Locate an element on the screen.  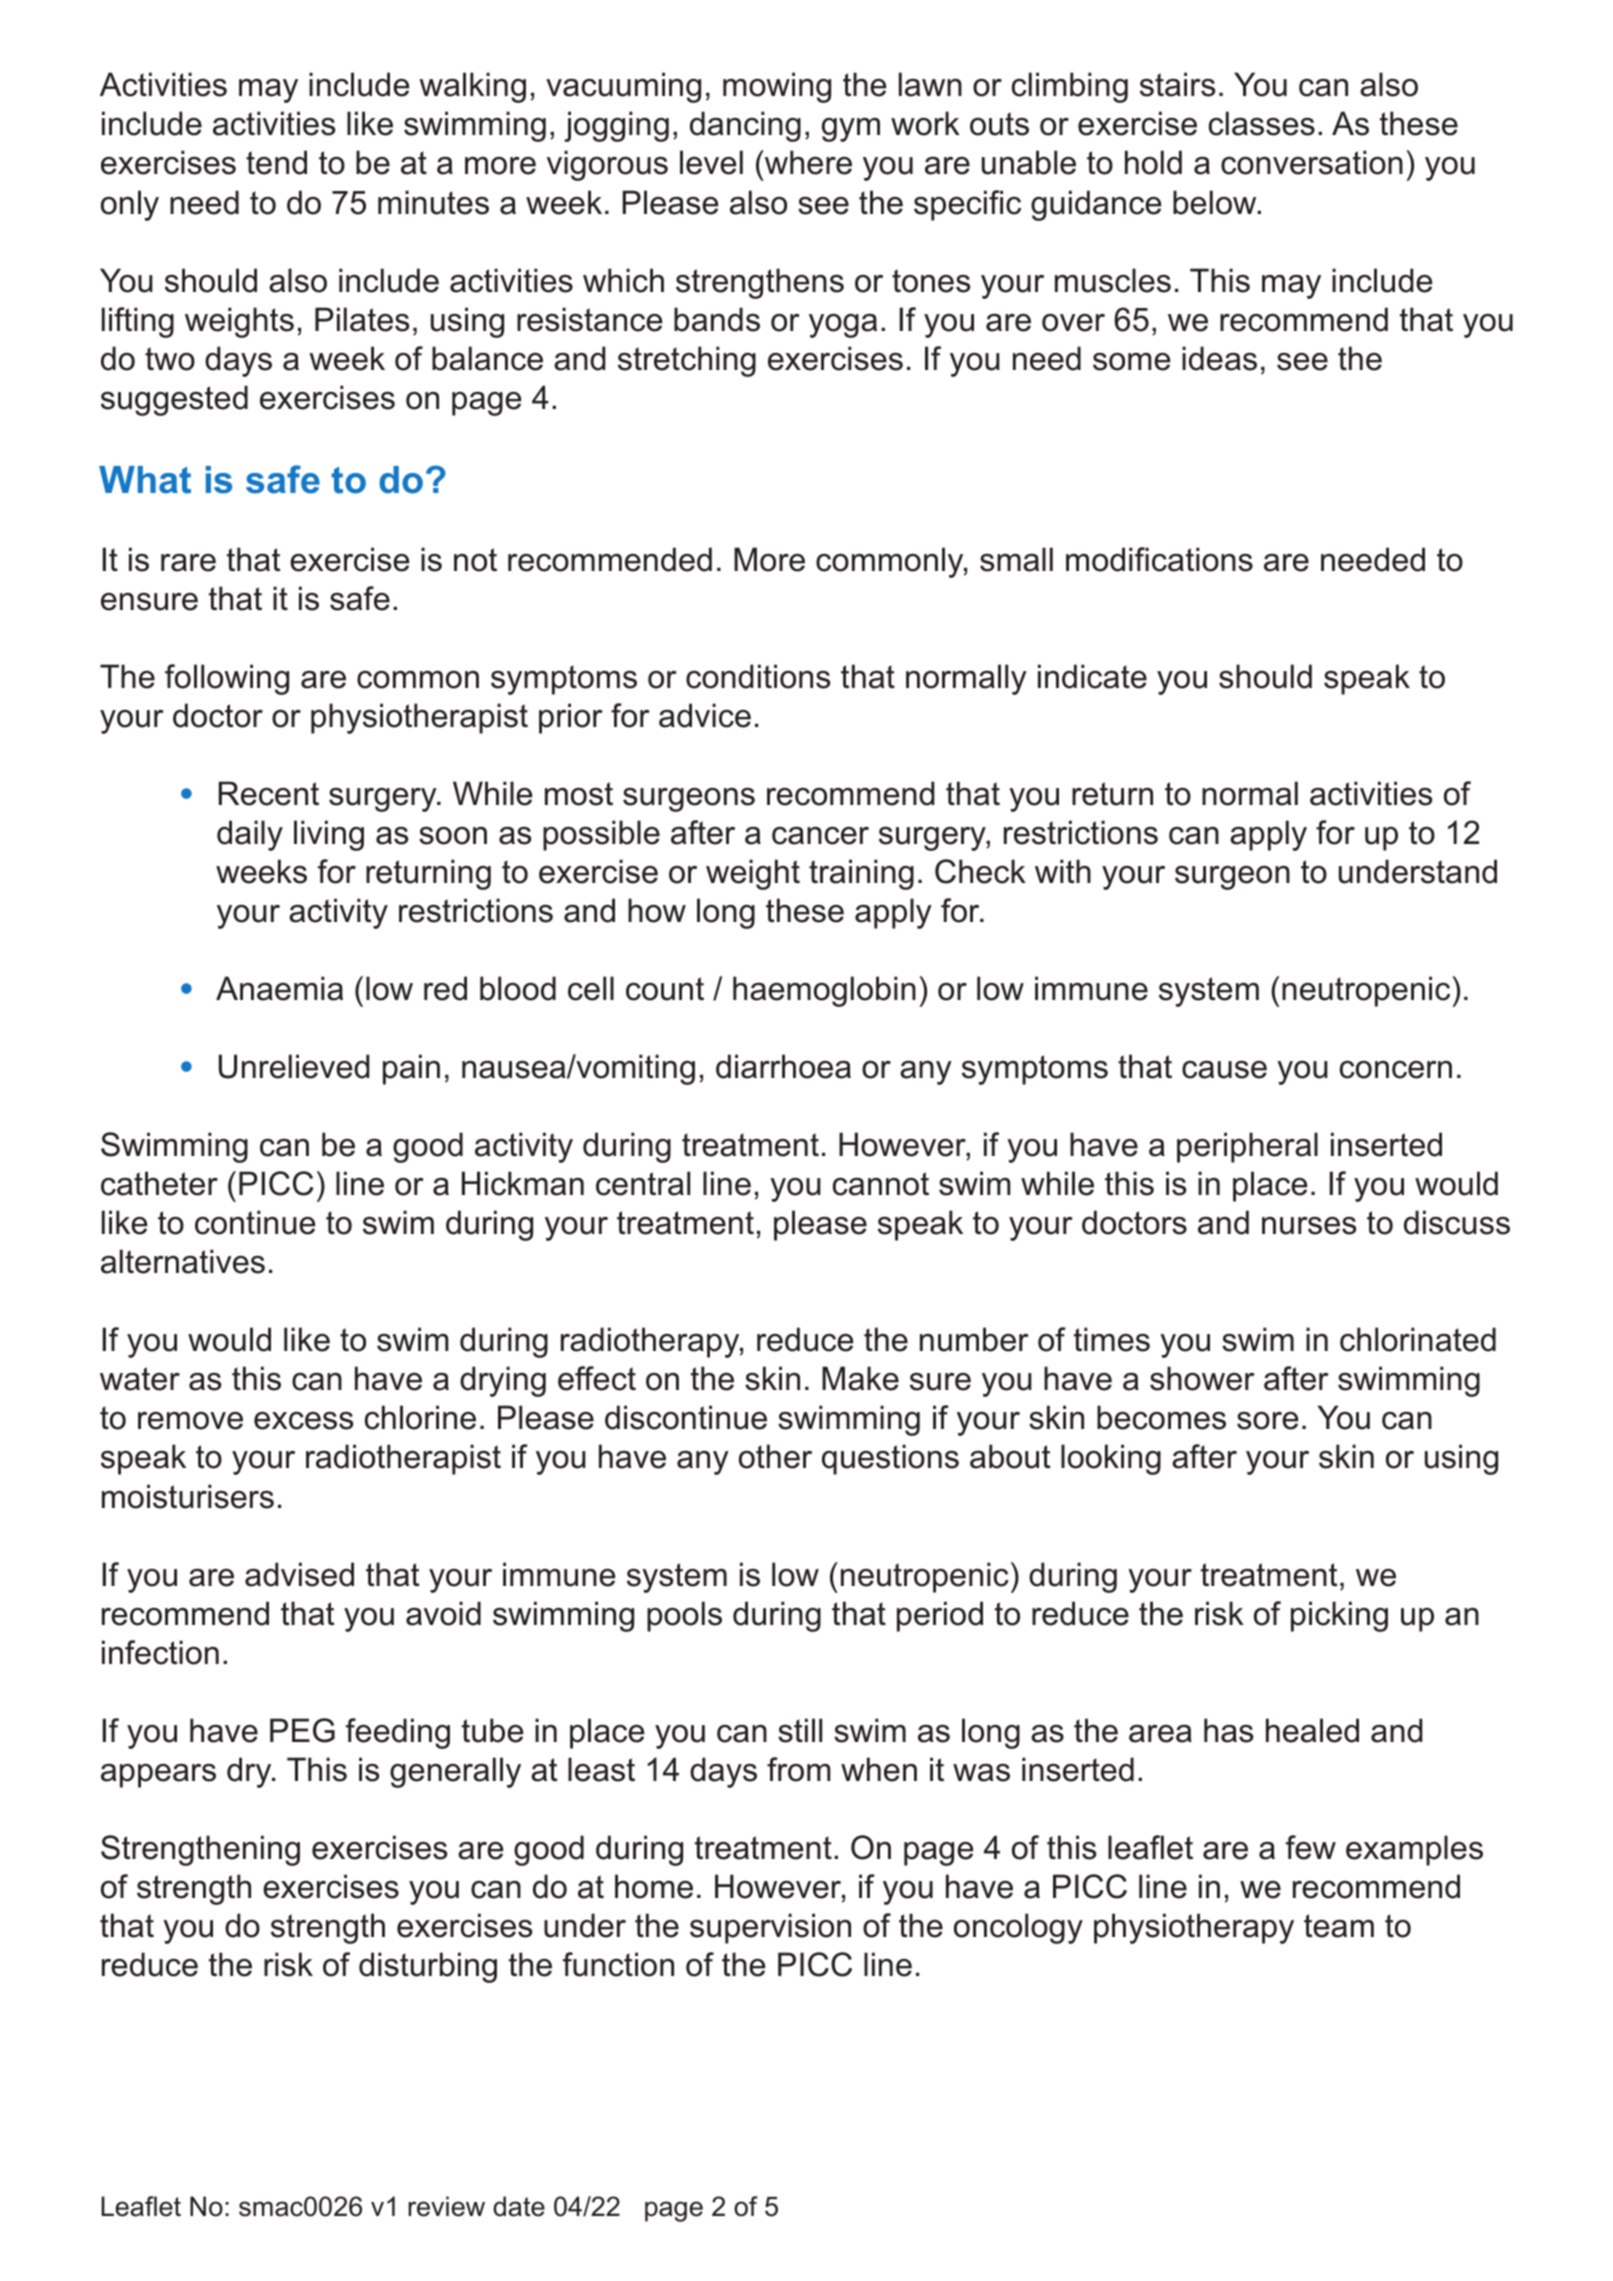
review is located at coordinates (446, 2206).
